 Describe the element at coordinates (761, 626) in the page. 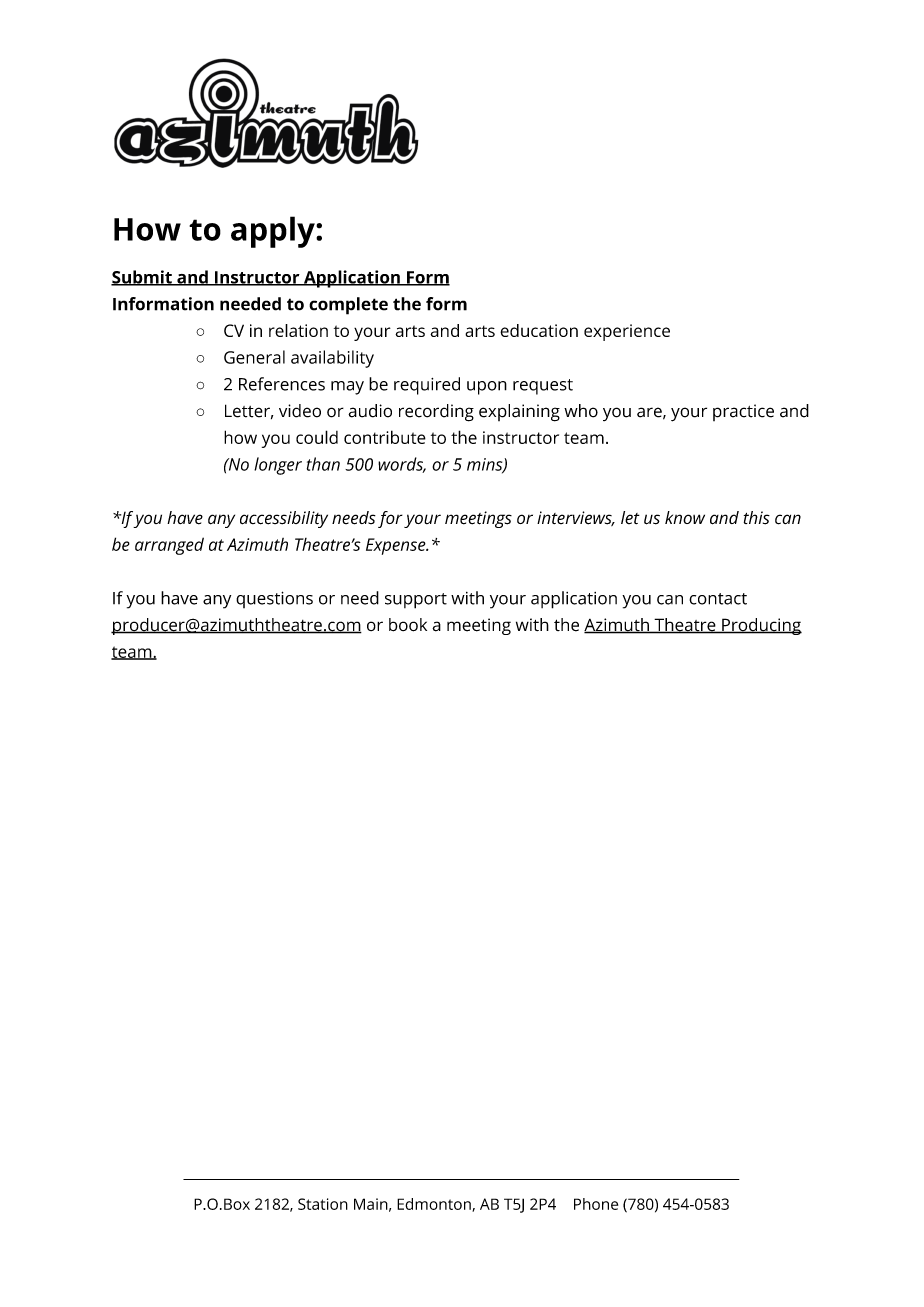

I see `Producing` at that location.
